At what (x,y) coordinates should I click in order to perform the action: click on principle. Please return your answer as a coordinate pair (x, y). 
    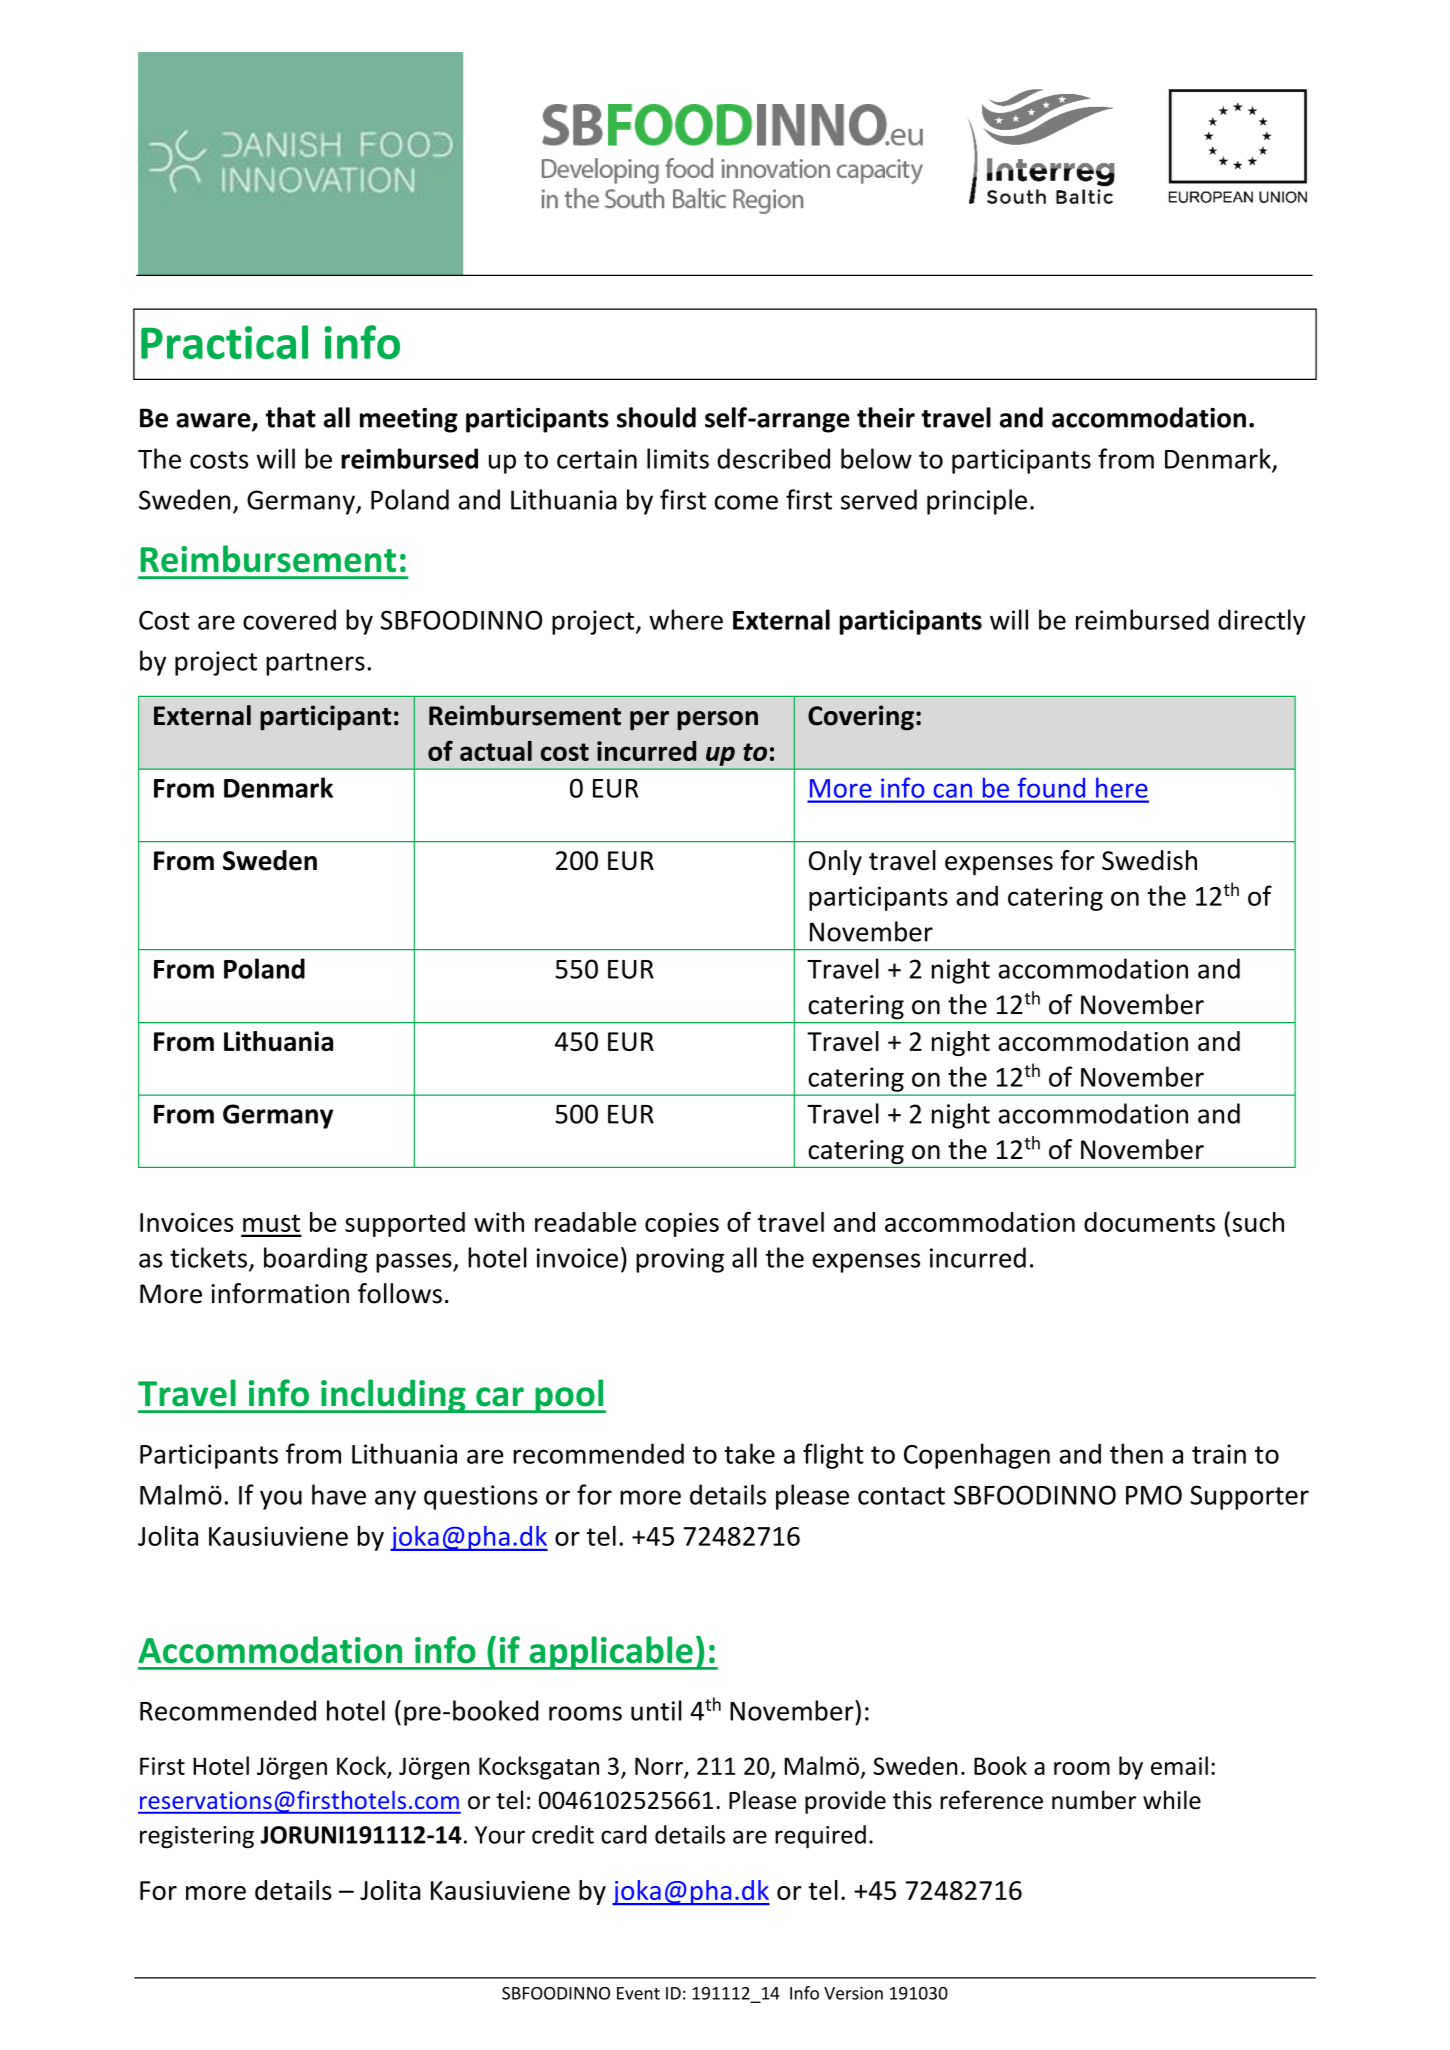
    Looking at the image, I should click on (977, 502).
